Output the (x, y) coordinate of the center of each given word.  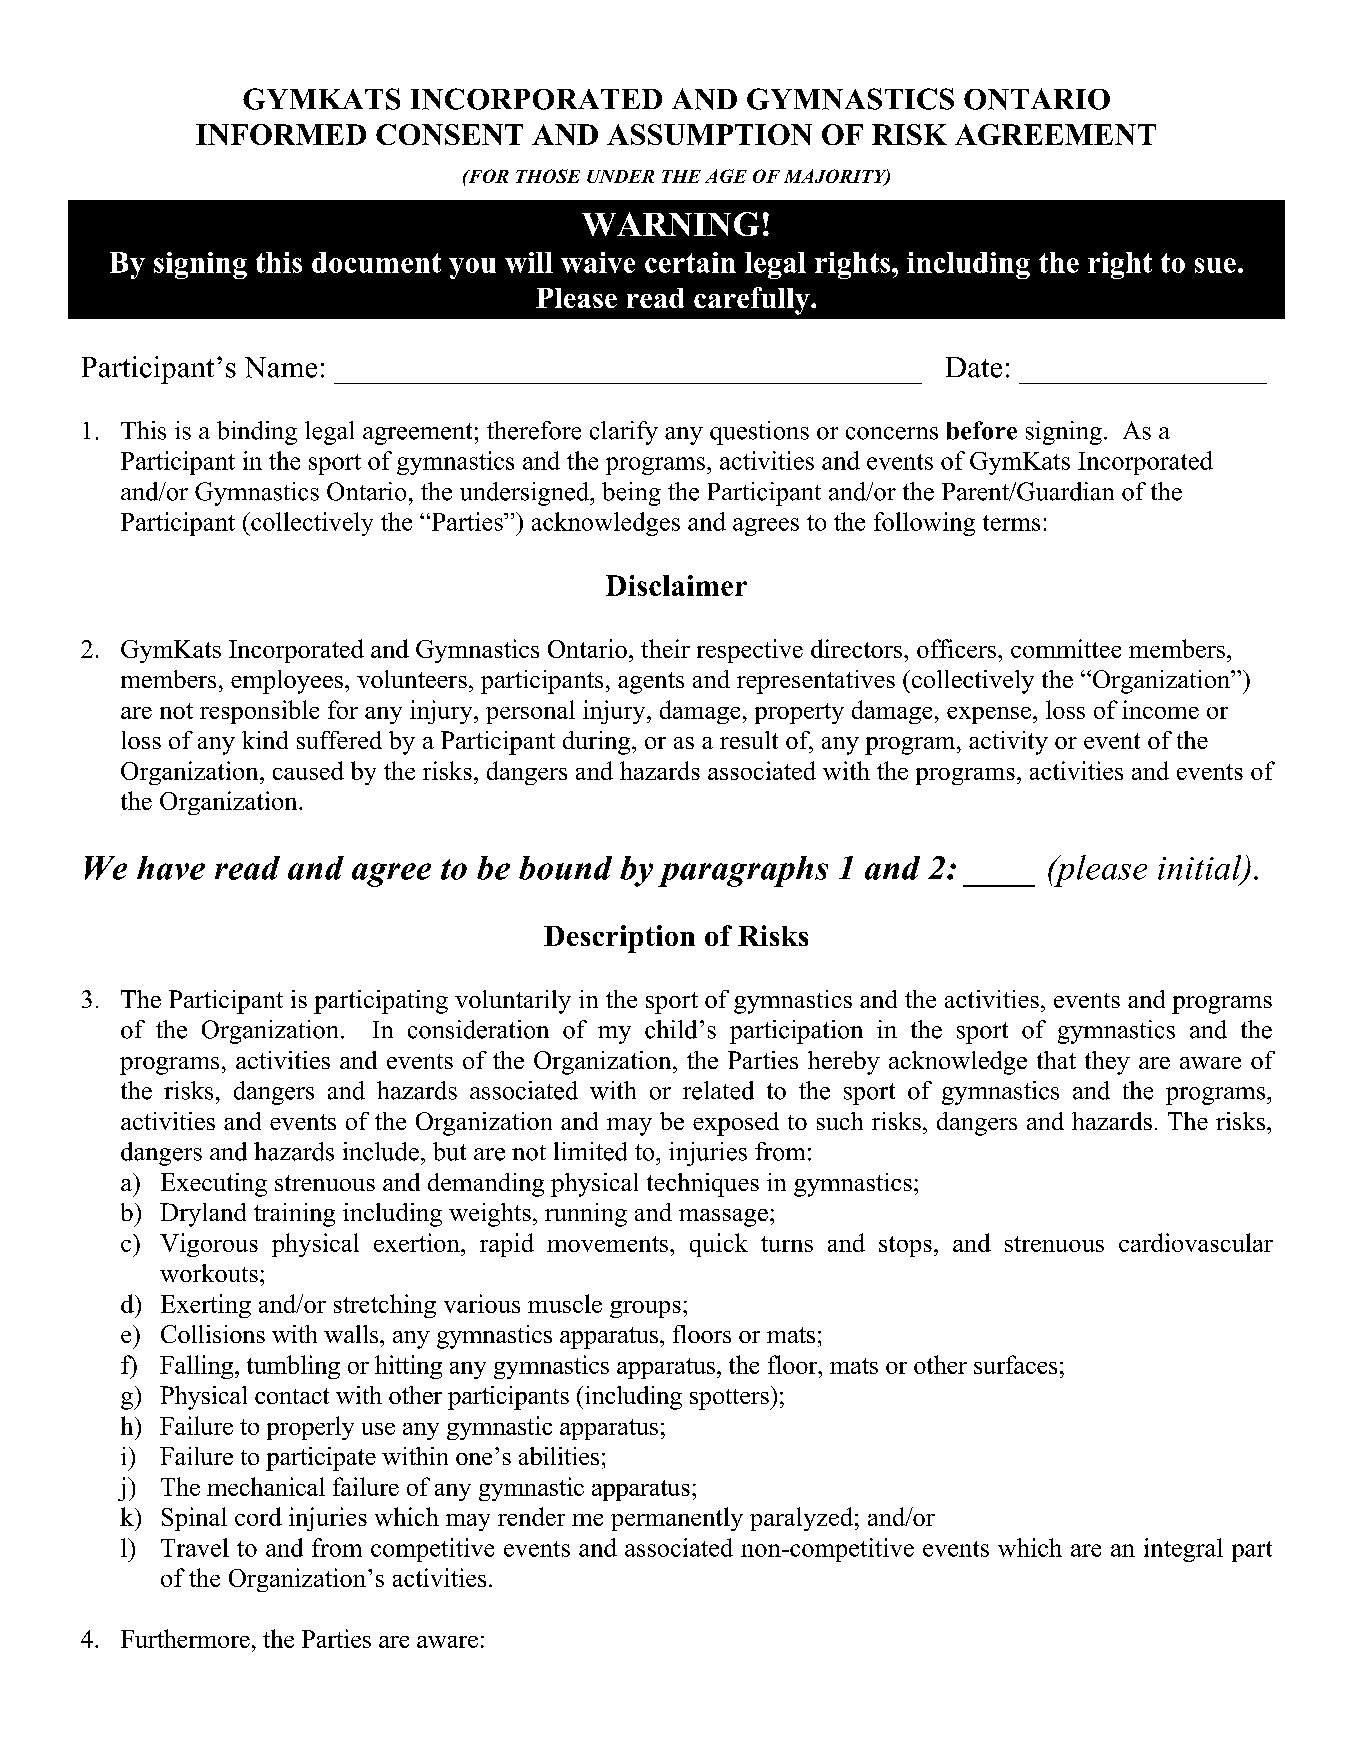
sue (1215, 265)
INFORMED (281, 134)
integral (1183, 1550)
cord (258, 1516)
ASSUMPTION (709, 134)
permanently (677, 1519)
